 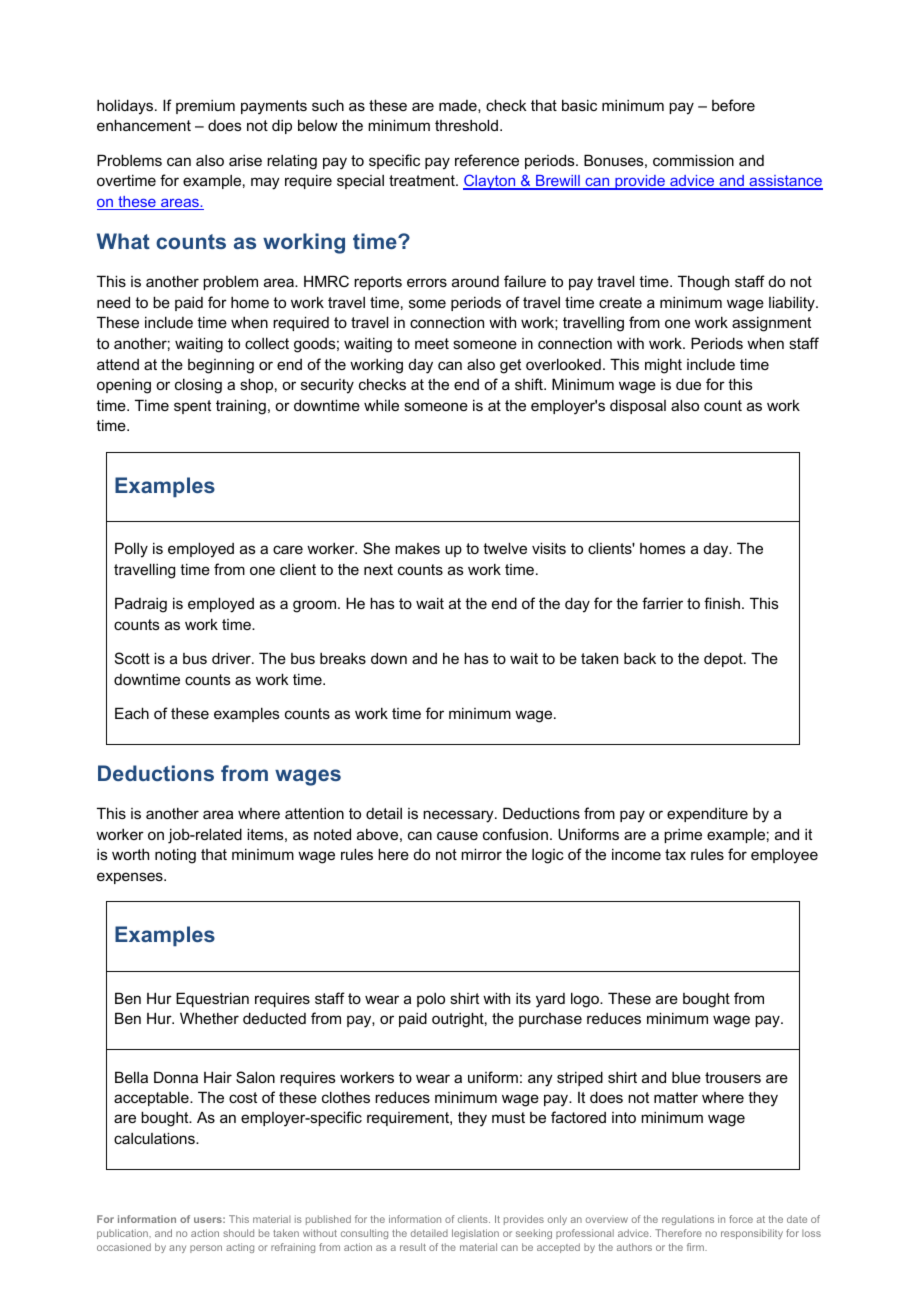 I want to click on legislation, so click(x=475, y=1234).
